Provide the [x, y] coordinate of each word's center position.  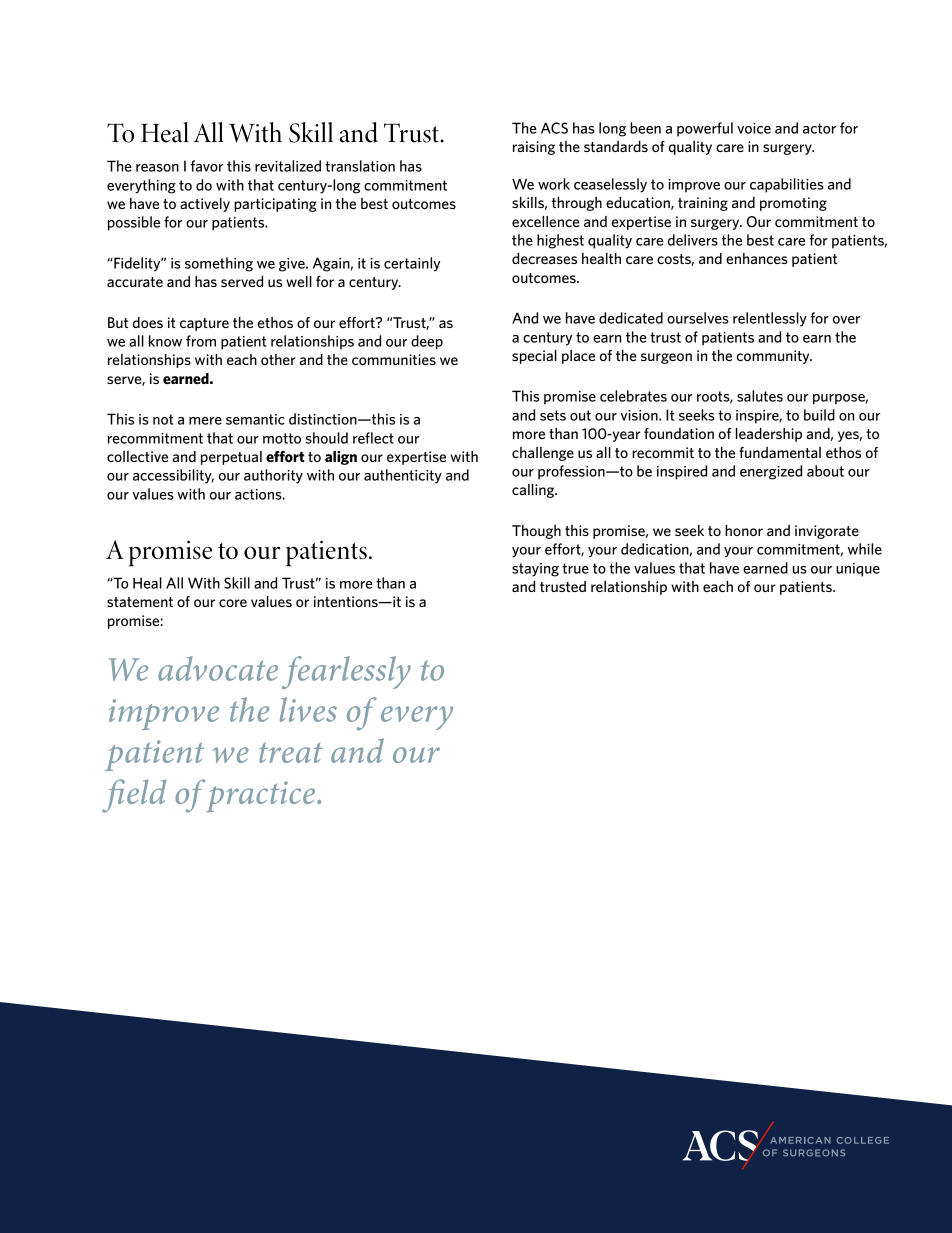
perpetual [231, 458]
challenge [543, 454]
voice [754, 128]
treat [291, 752]
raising [534, 148]
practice [261, 796]
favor [207, 166]
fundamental [780, 452]
